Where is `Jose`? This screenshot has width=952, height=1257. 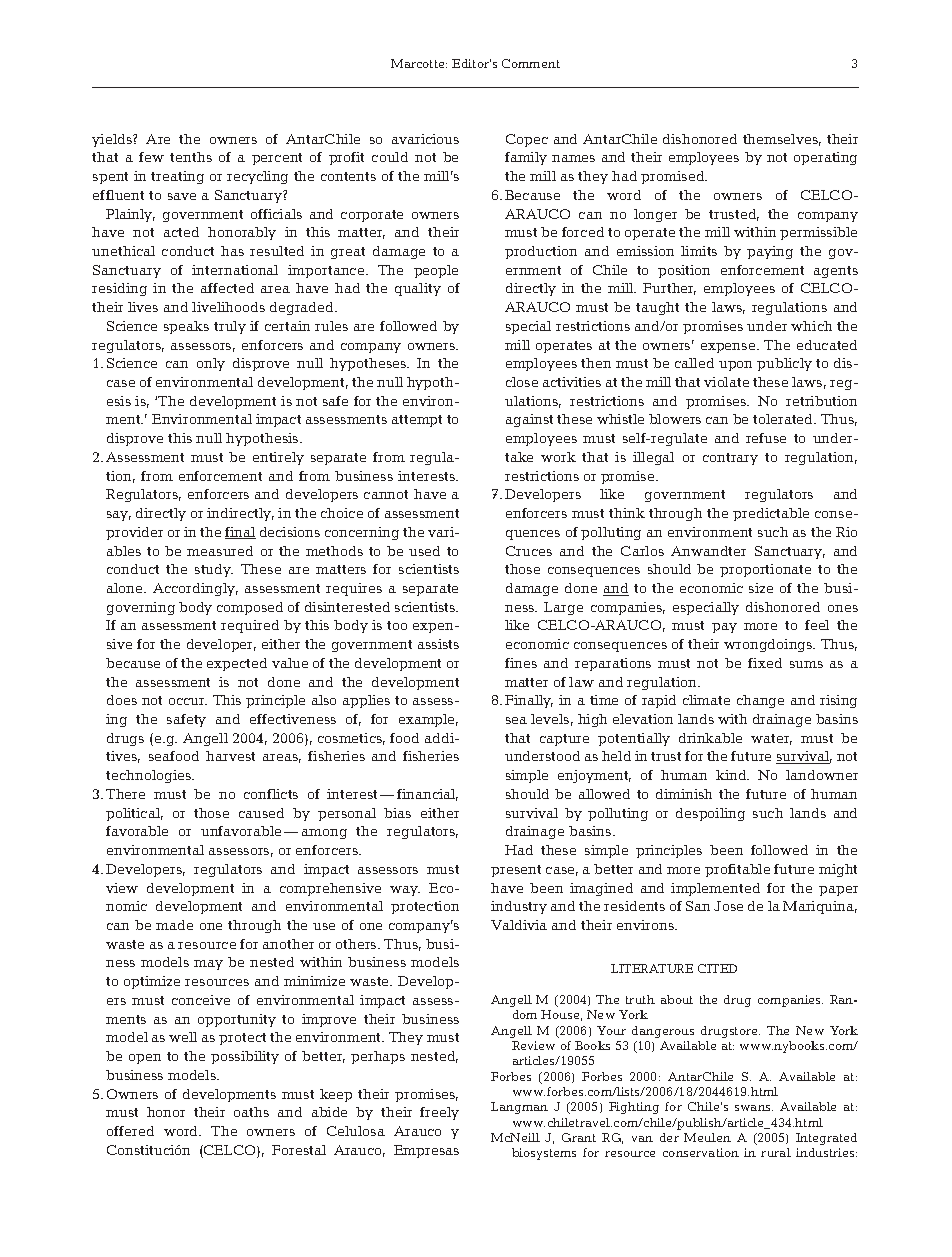 Jose is located at coordinates (728, 906).
